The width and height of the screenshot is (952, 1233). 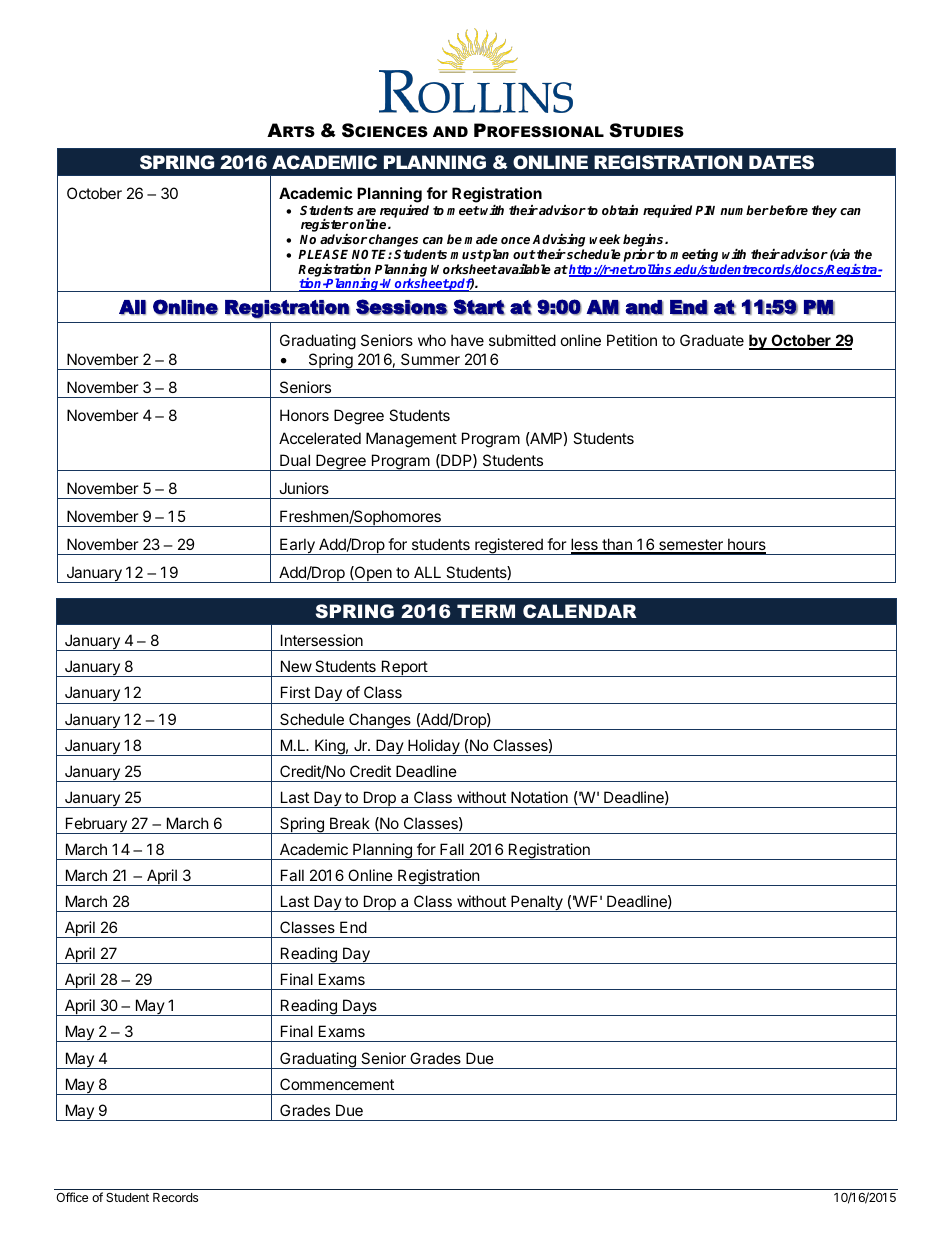 What do you see at coordinates (744, 210) in the screenshot?
I see `number` at bounding box center [744, 210].
